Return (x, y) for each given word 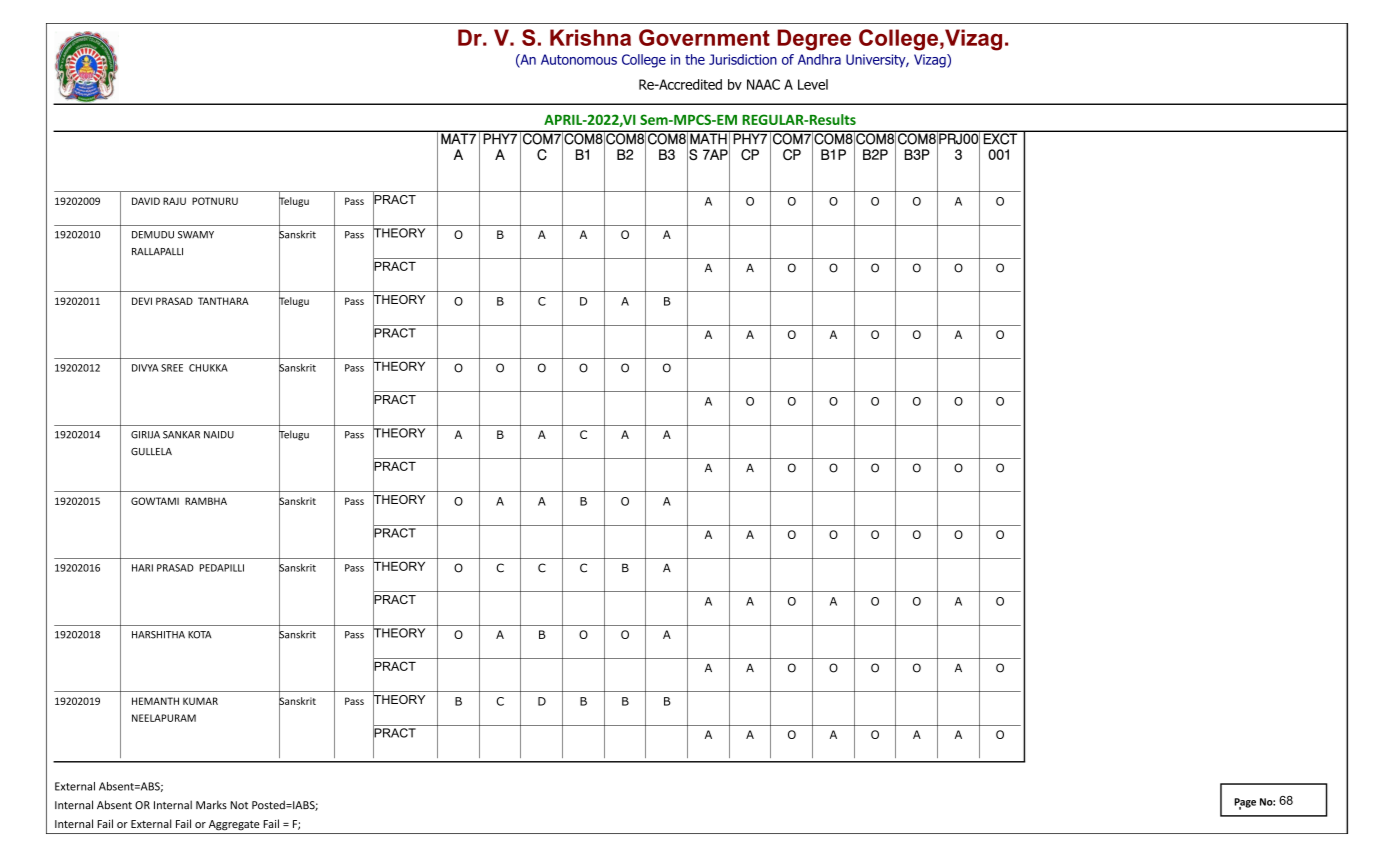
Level (813, 84)
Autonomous (579, 59)
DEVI (142, 301)
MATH (708, 137)
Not (239, 805)
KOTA (200, 635)
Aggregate (234, 825)
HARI (142, 568)
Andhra (819, 59)
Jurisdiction (743, 59)
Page (1245, 804)
